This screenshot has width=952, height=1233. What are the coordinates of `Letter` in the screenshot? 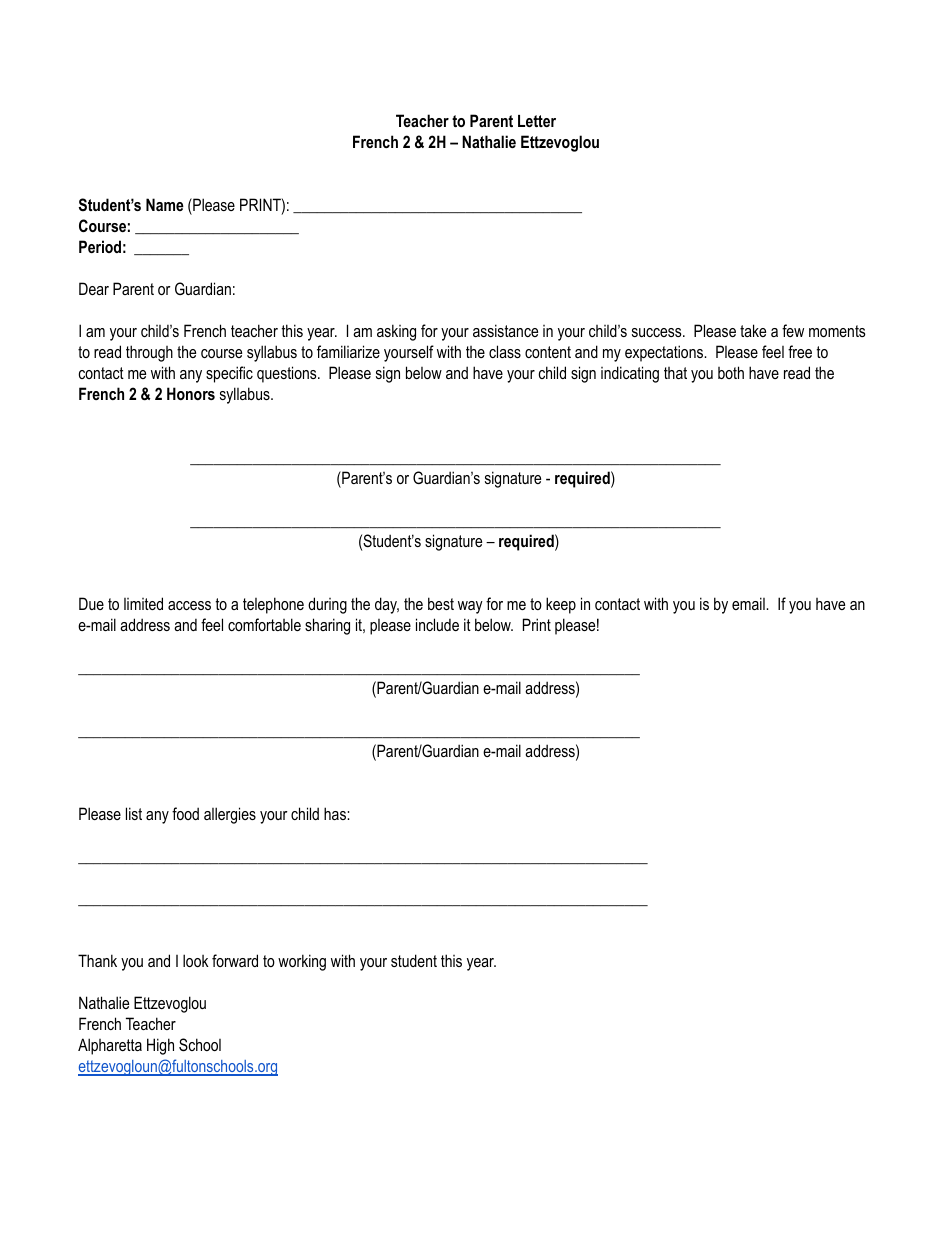 It's located at (537, 121).
